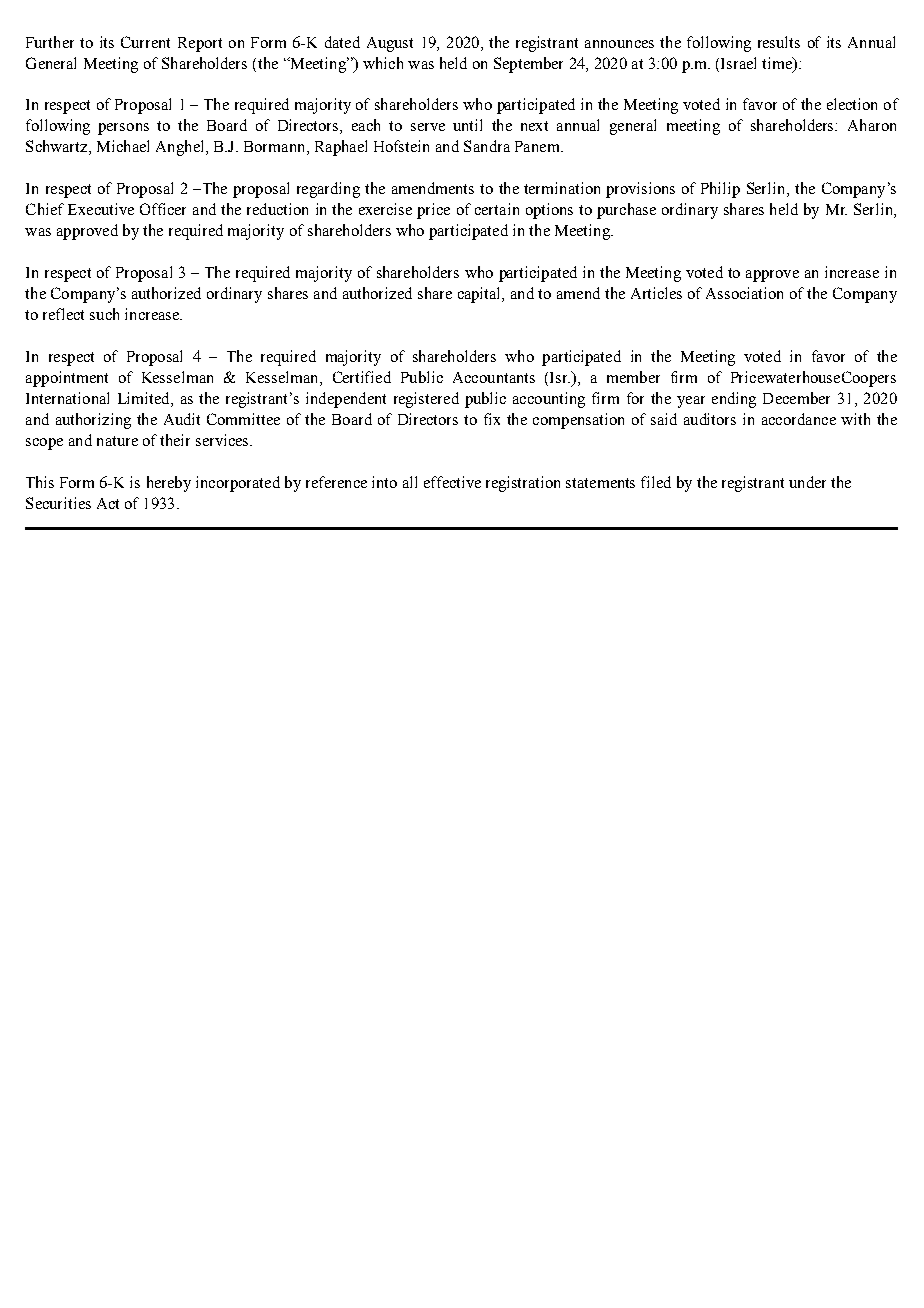 Image resolution: width=924 pixels, height=1308 pixels. I want to click on such, so click(104, 314).
